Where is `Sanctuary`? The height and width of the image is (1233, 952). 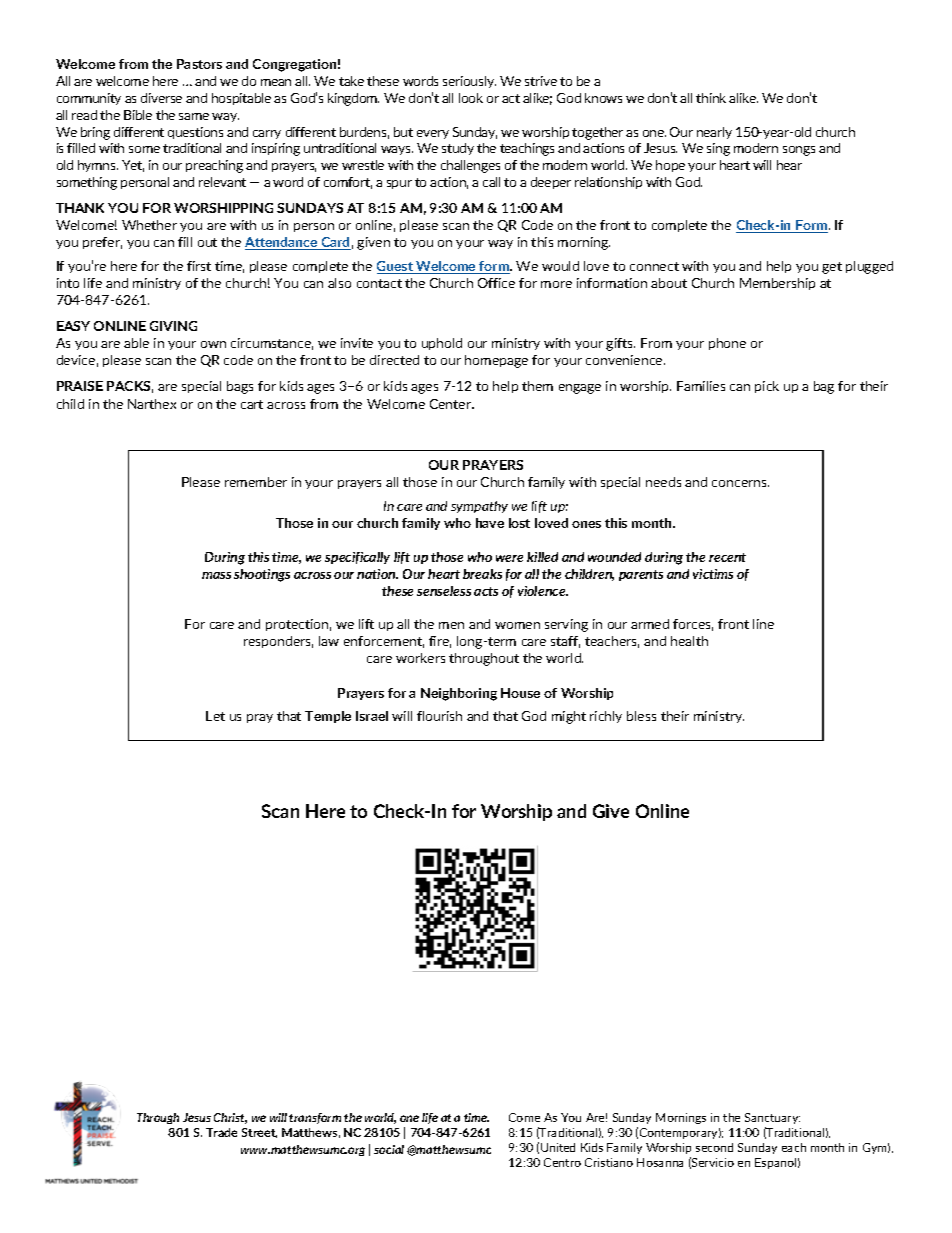
Sanctuary is located at coordinates (772, 1118).
